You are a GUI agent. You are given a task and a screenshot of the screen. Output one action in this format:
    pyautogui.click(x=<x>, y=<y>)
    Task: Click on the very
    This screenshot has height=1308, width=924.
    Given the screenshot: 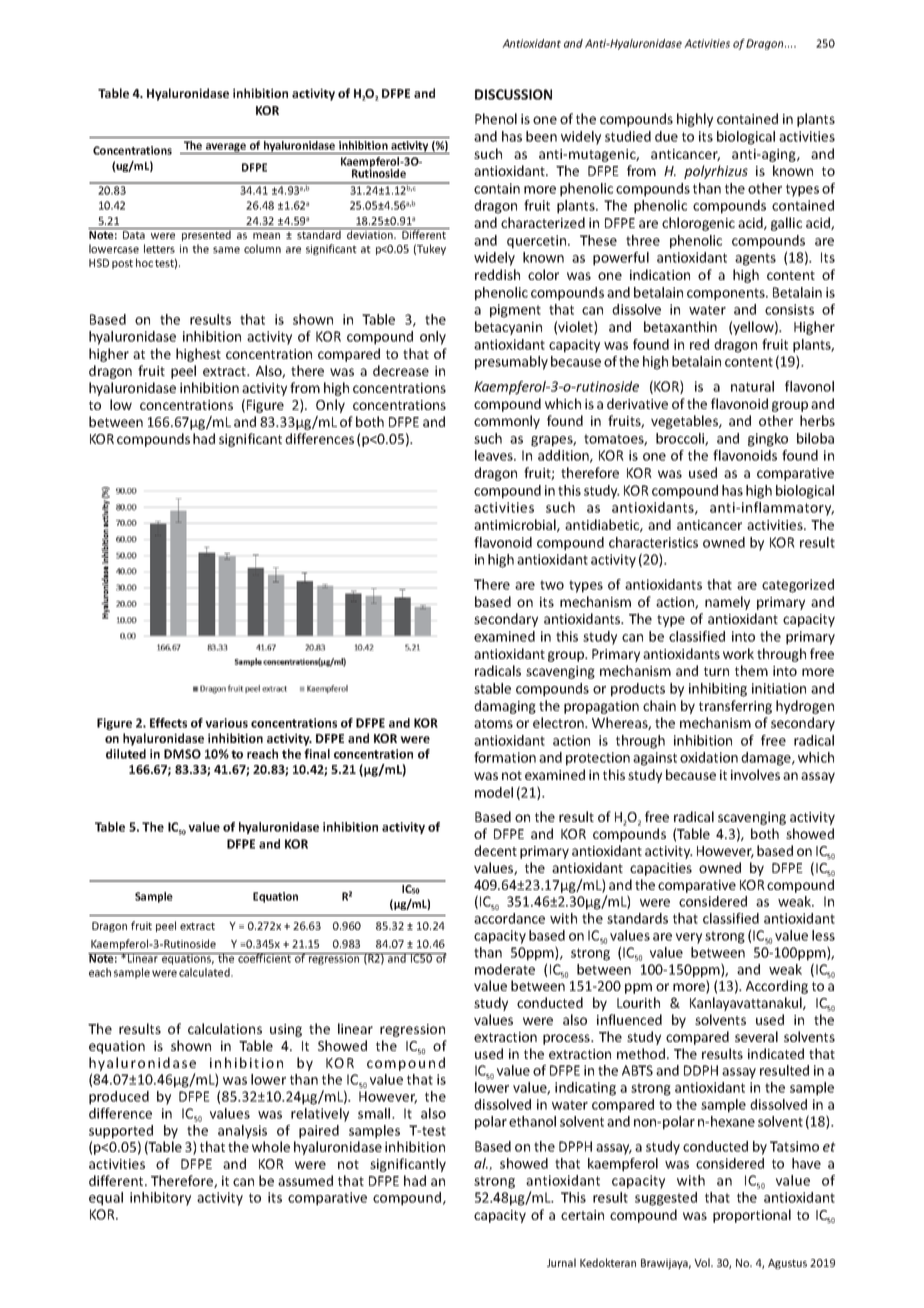 What is the action you would take?
    pyautogui.click(x=689, y=938)
